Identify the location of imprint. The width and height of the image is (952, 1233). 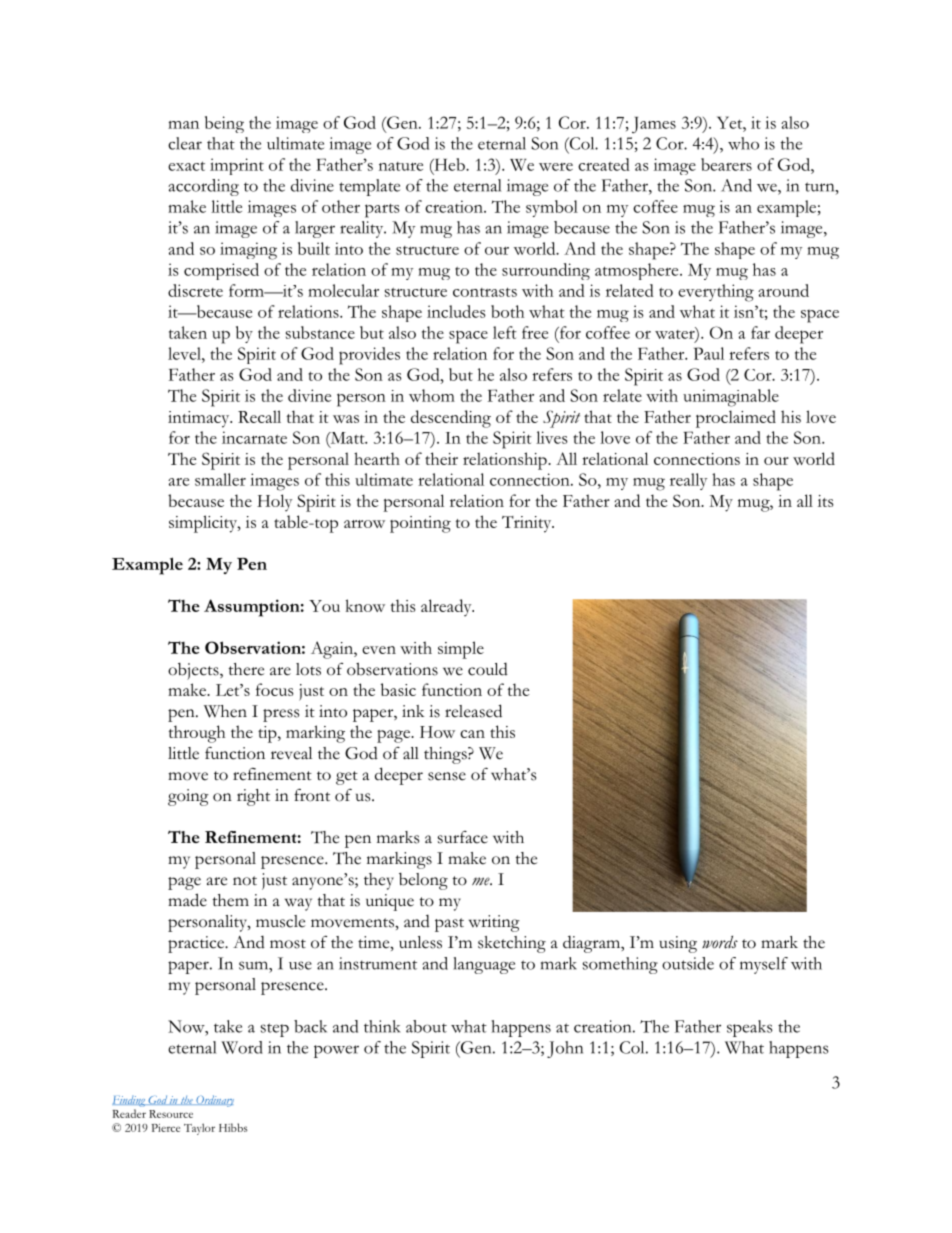
(237, 166).
